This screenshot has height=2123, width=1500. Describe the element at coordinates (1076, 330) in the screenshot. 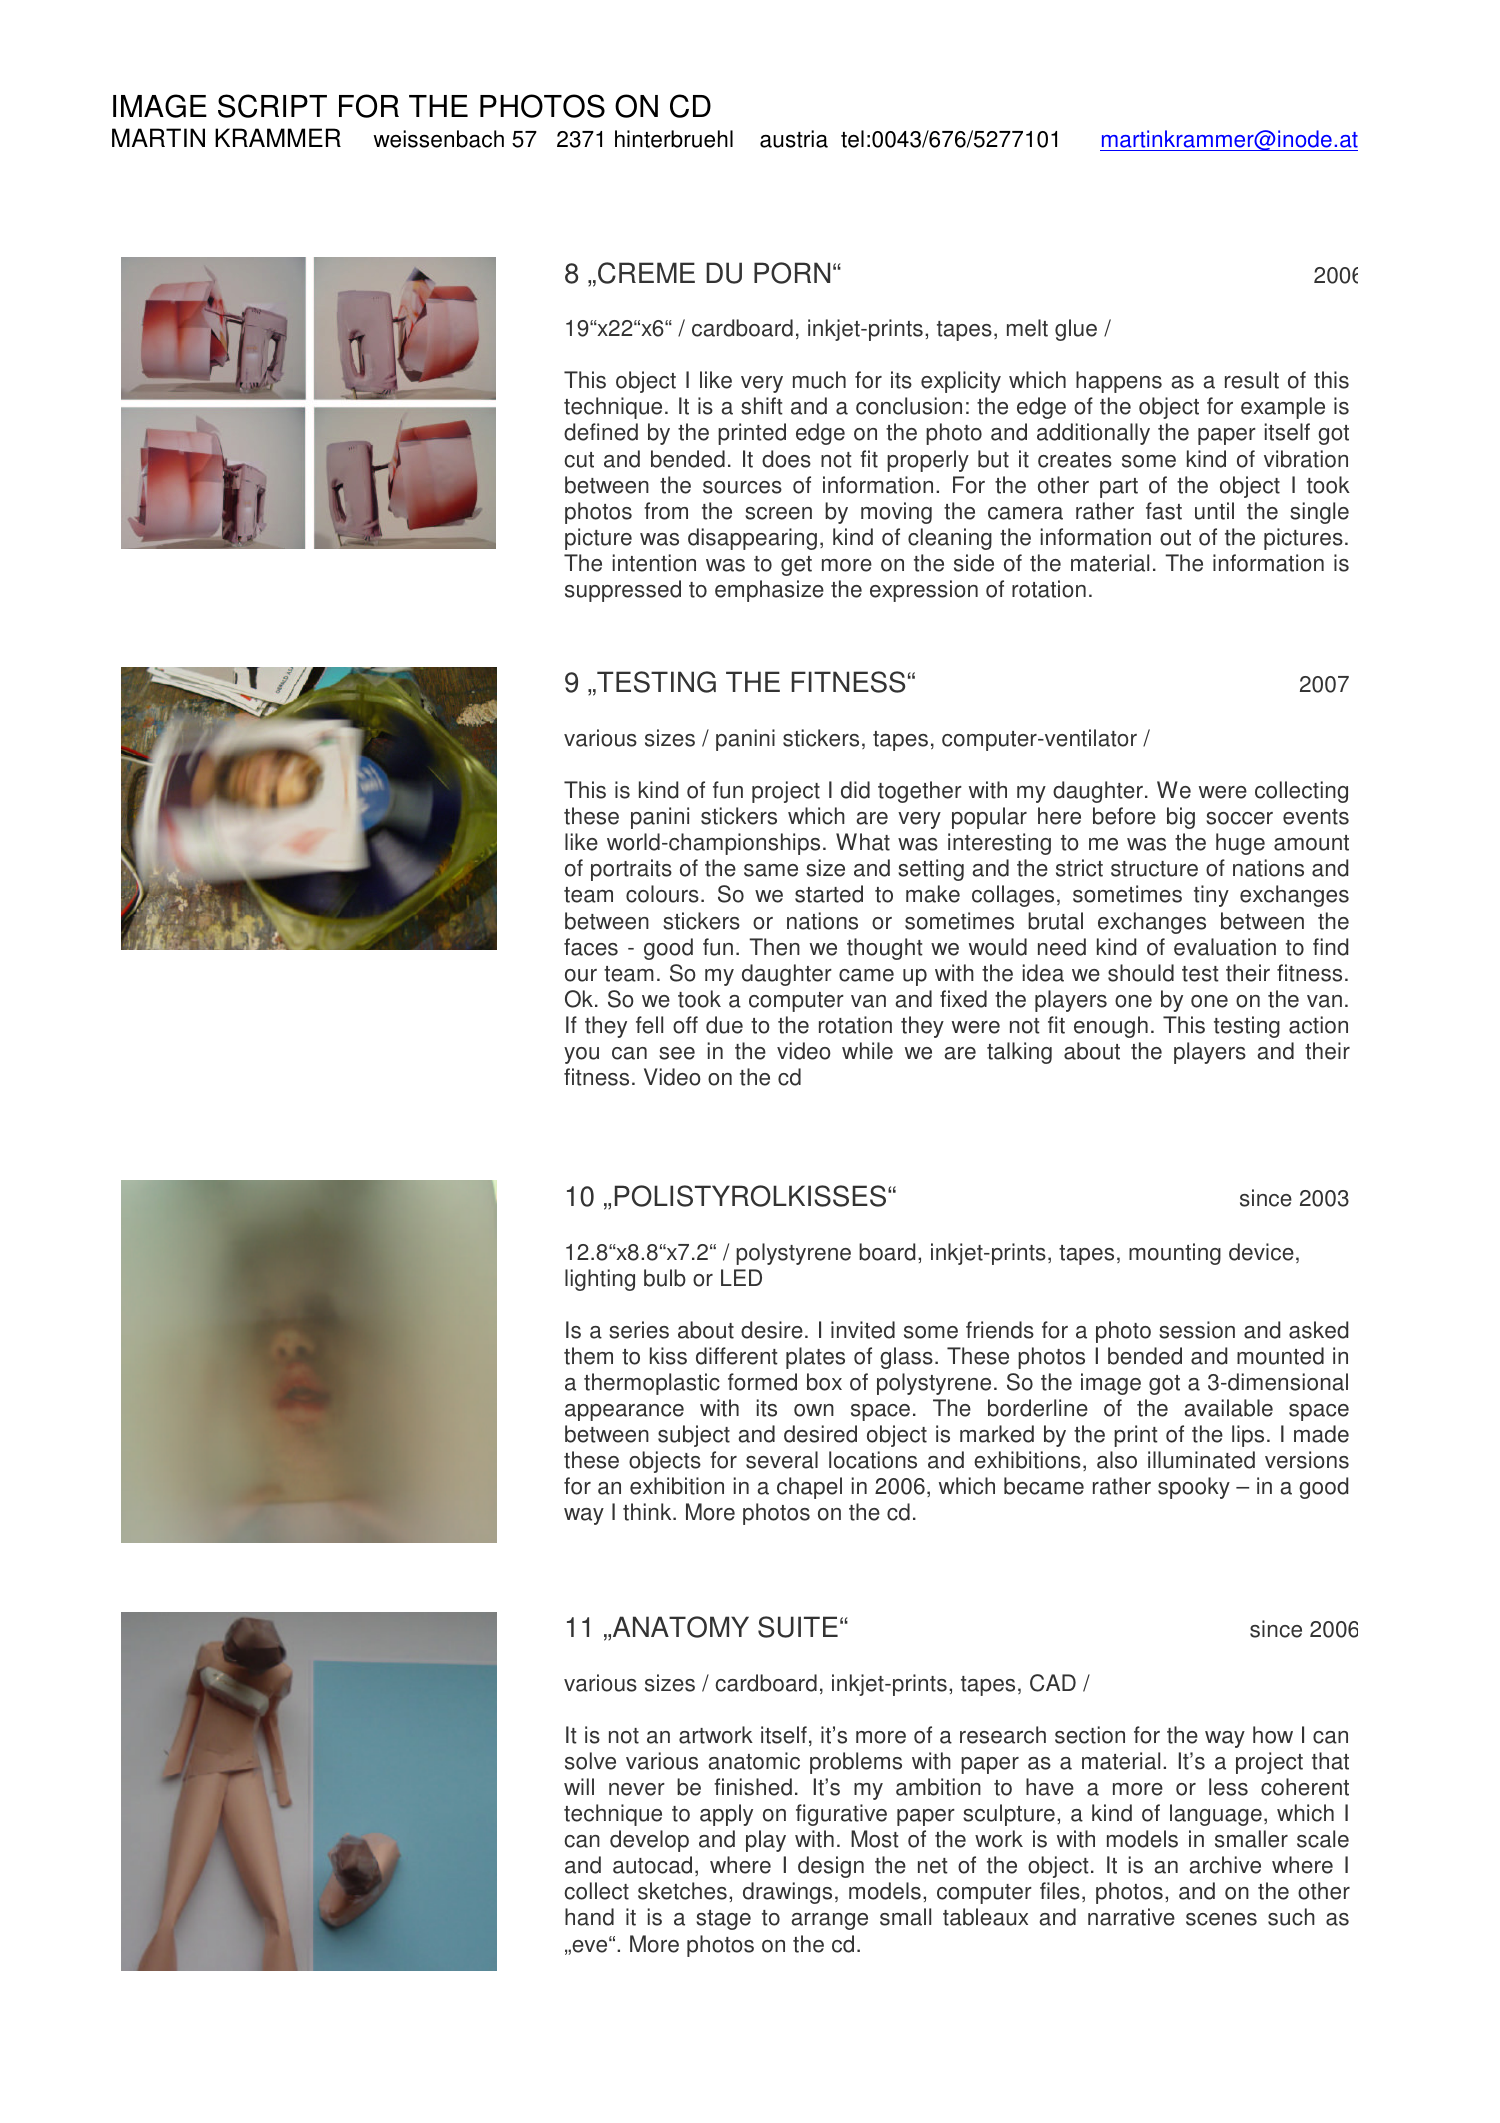

I see `glue` at that location.
